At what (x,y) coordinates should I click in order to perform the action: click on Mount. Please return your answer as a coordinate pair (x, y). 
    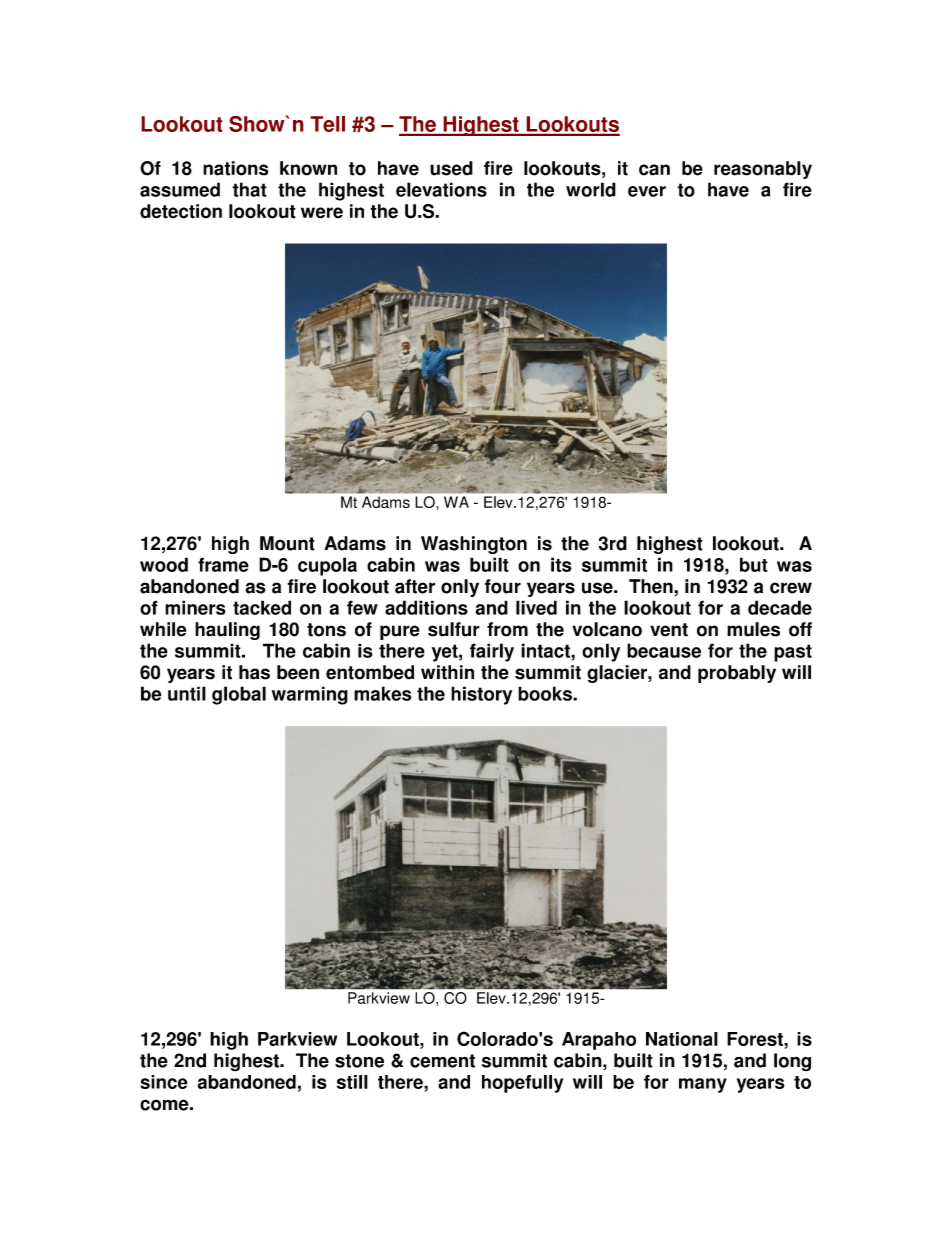
    Looking at the image, I should click on (287, 543).
